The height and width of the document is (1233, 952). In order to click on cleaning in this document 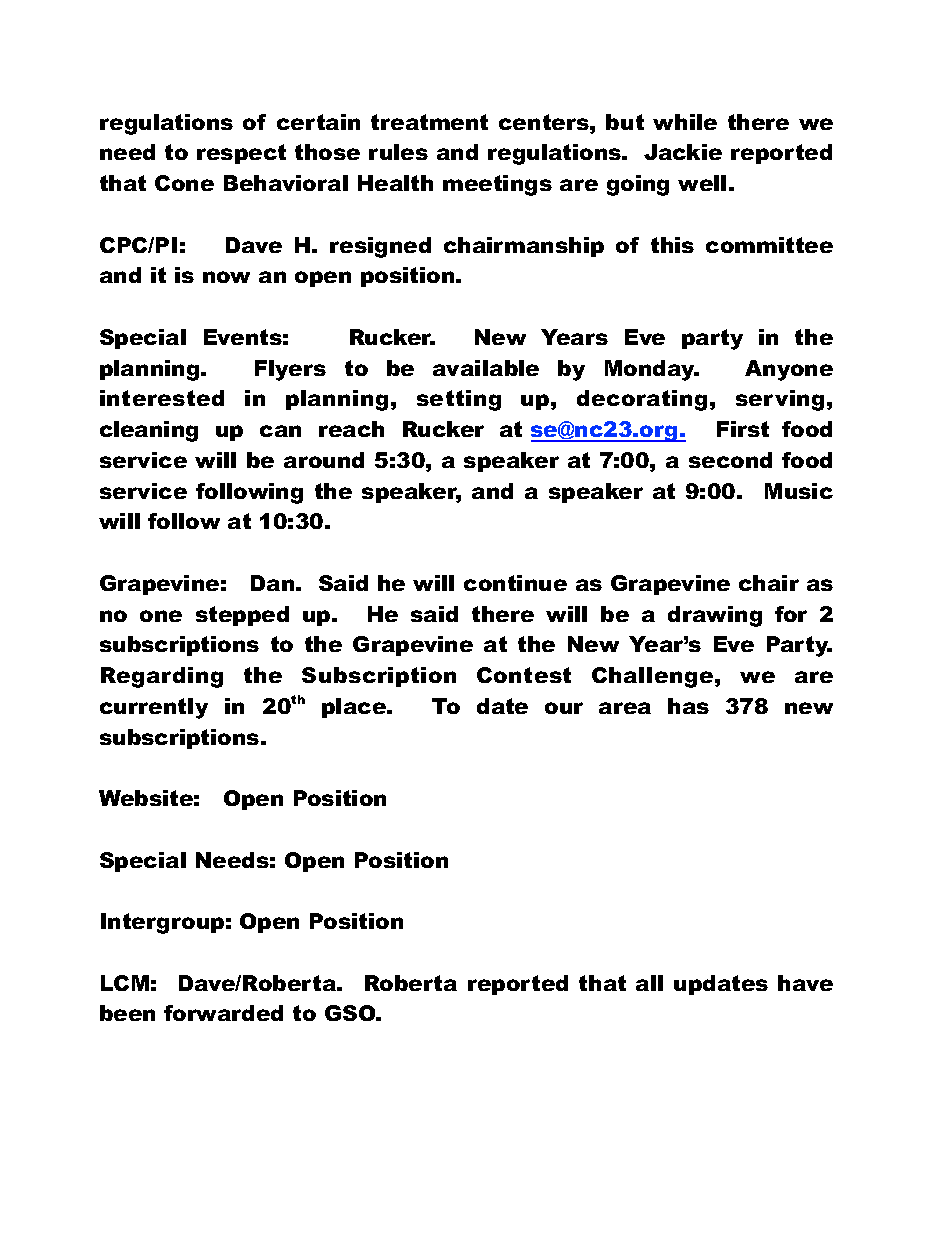, I will do `click(149, 431)`.
